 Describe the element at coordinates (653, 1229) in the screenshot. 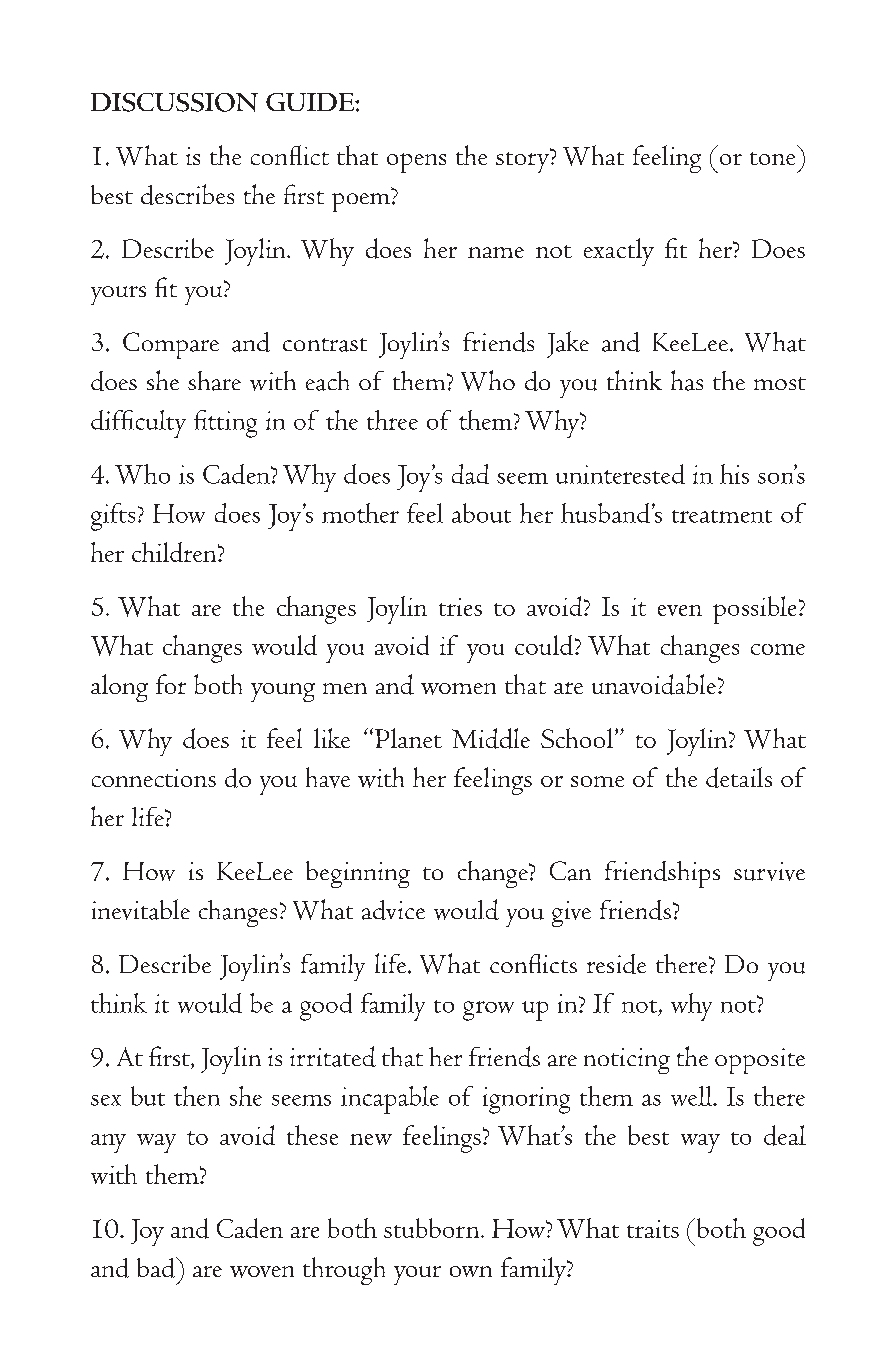

I see `traits` at that location.
